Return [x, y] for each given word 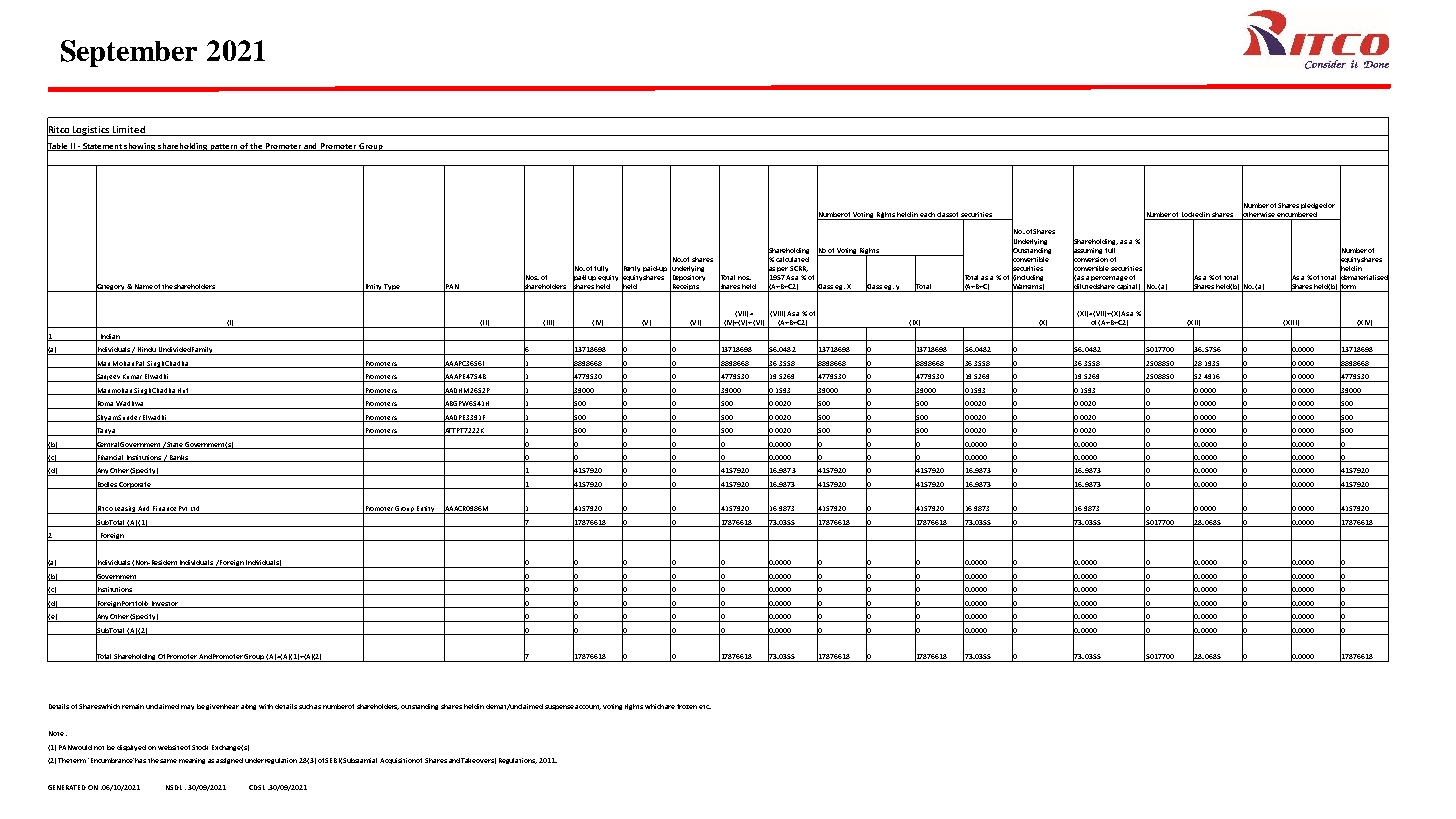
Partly [631, 269]
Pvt [183, 510]
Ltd [195, 510]
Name [143, 288]
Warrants [1028, 287]
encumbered [1297, 216]
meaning [192, 761]
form [1348, 286]
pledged [1314, 206]
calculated [792, 259]
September [129, 53]
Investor [165, 604]
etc [705, 707]
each [928, 216]
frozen [687, 706]
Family [203, 351]
